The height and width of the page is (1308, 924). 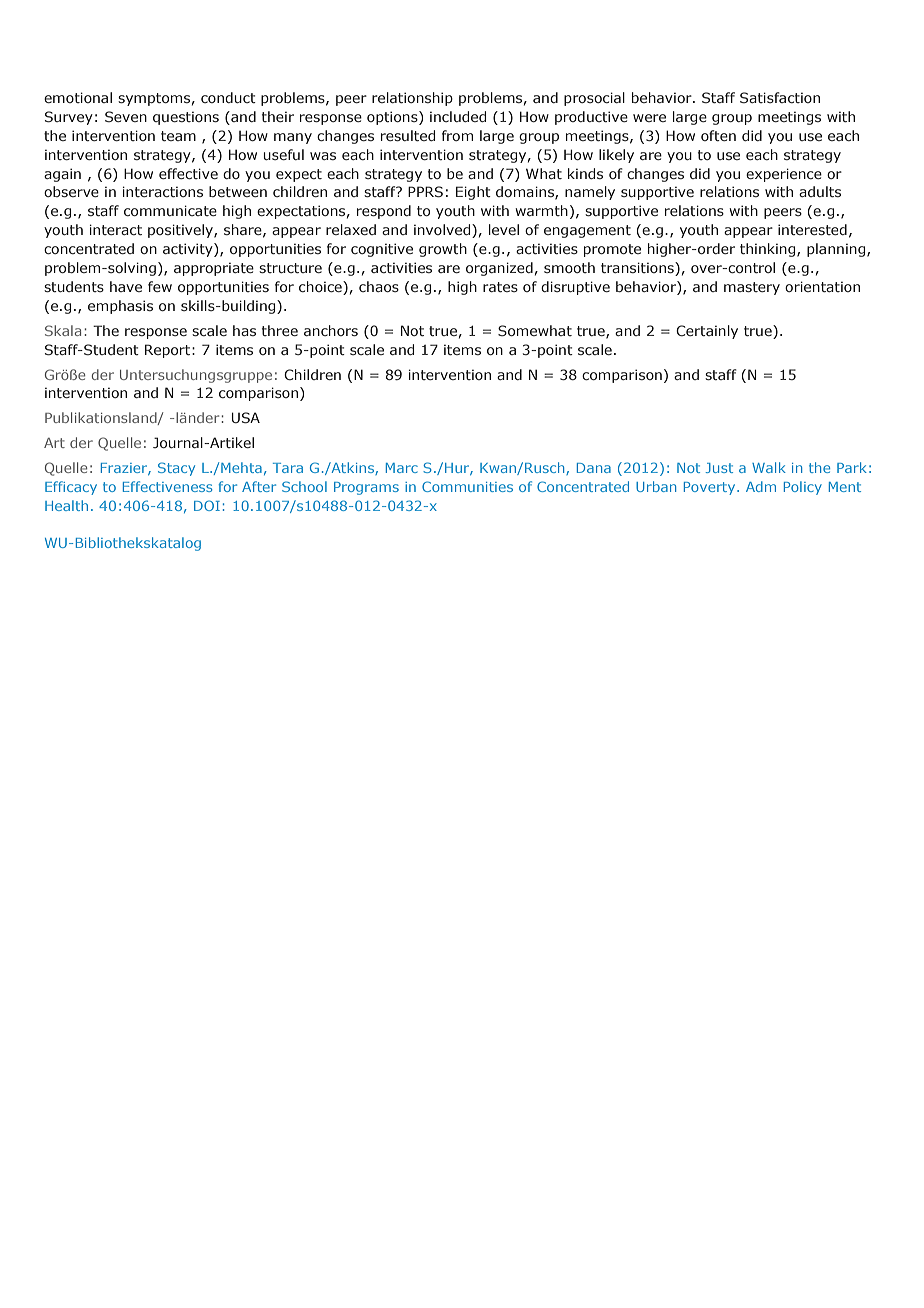 I want to click on included, so click(x=458, y=116).
